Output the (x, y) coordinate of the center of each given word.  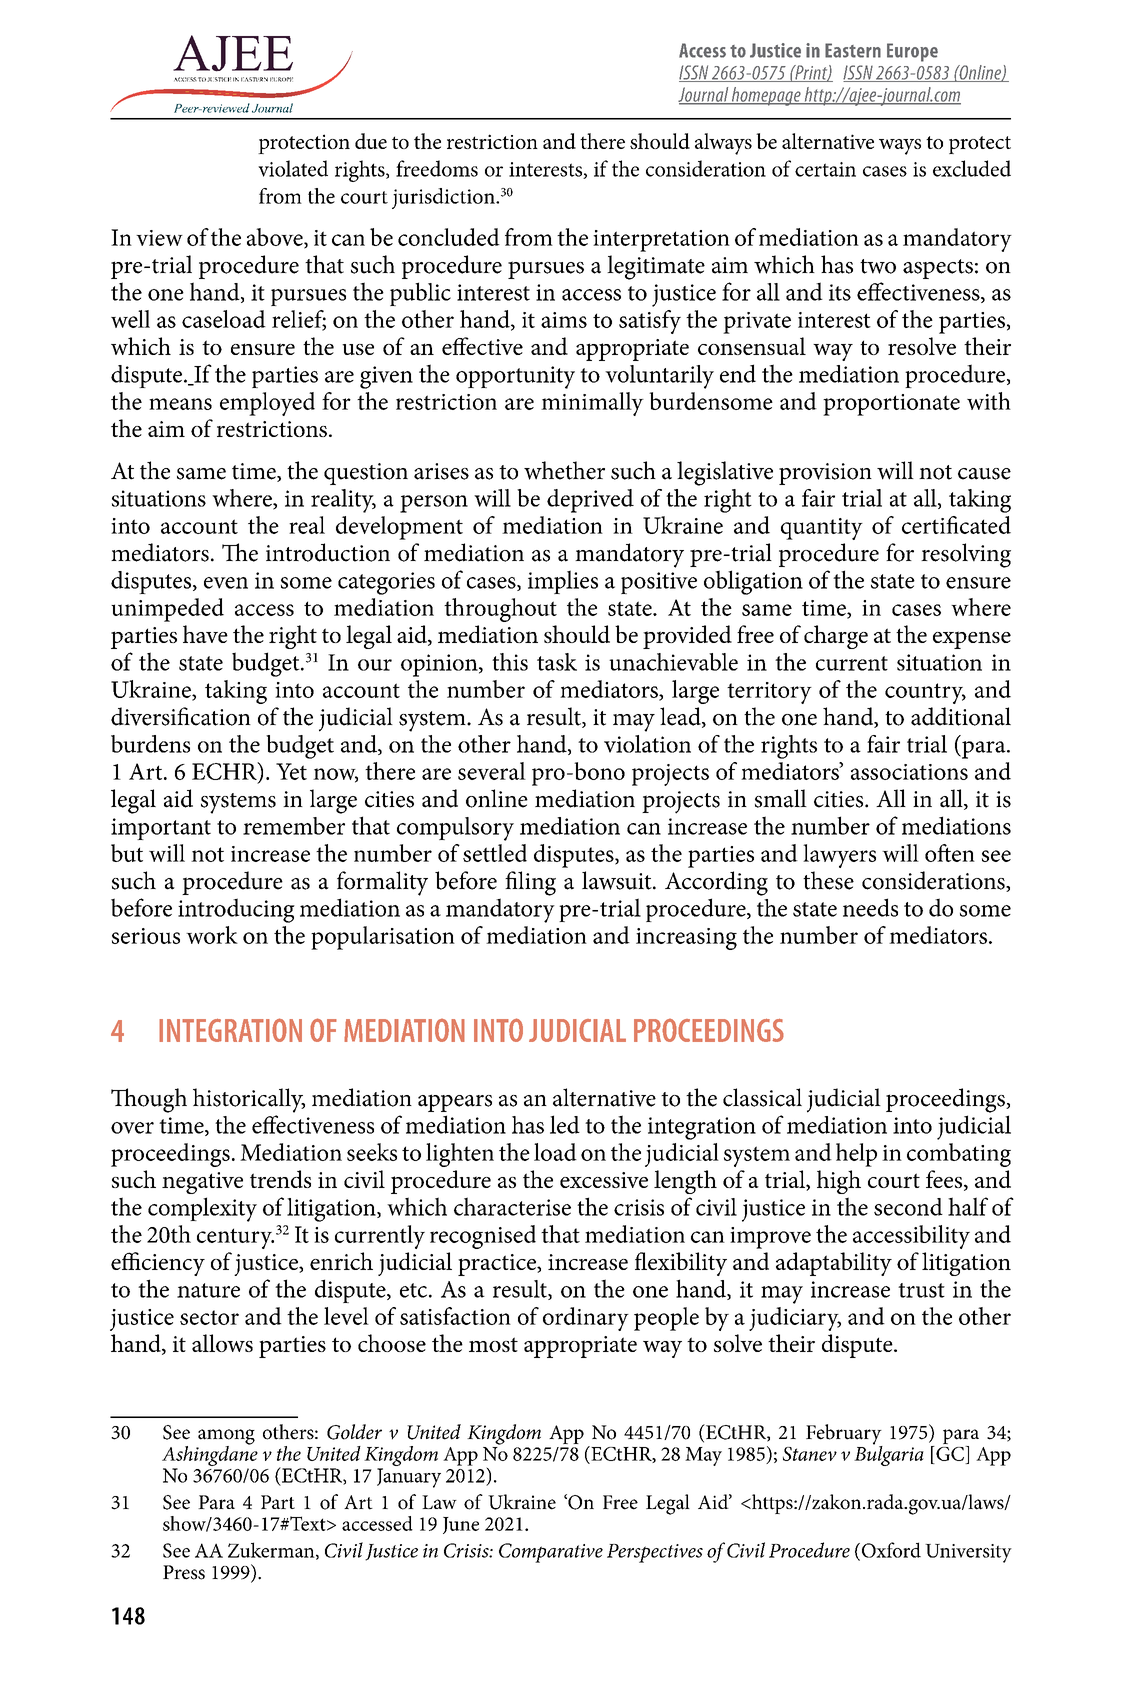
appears (455, 1103)
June (461, 1525)
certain (825, 169)
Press (184, 1572)
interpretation (661, 241)
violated (293, 168)
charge (836, 637)
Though (149, 1100)
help (856, 1155)
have (205, 634)
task (557, 662)
